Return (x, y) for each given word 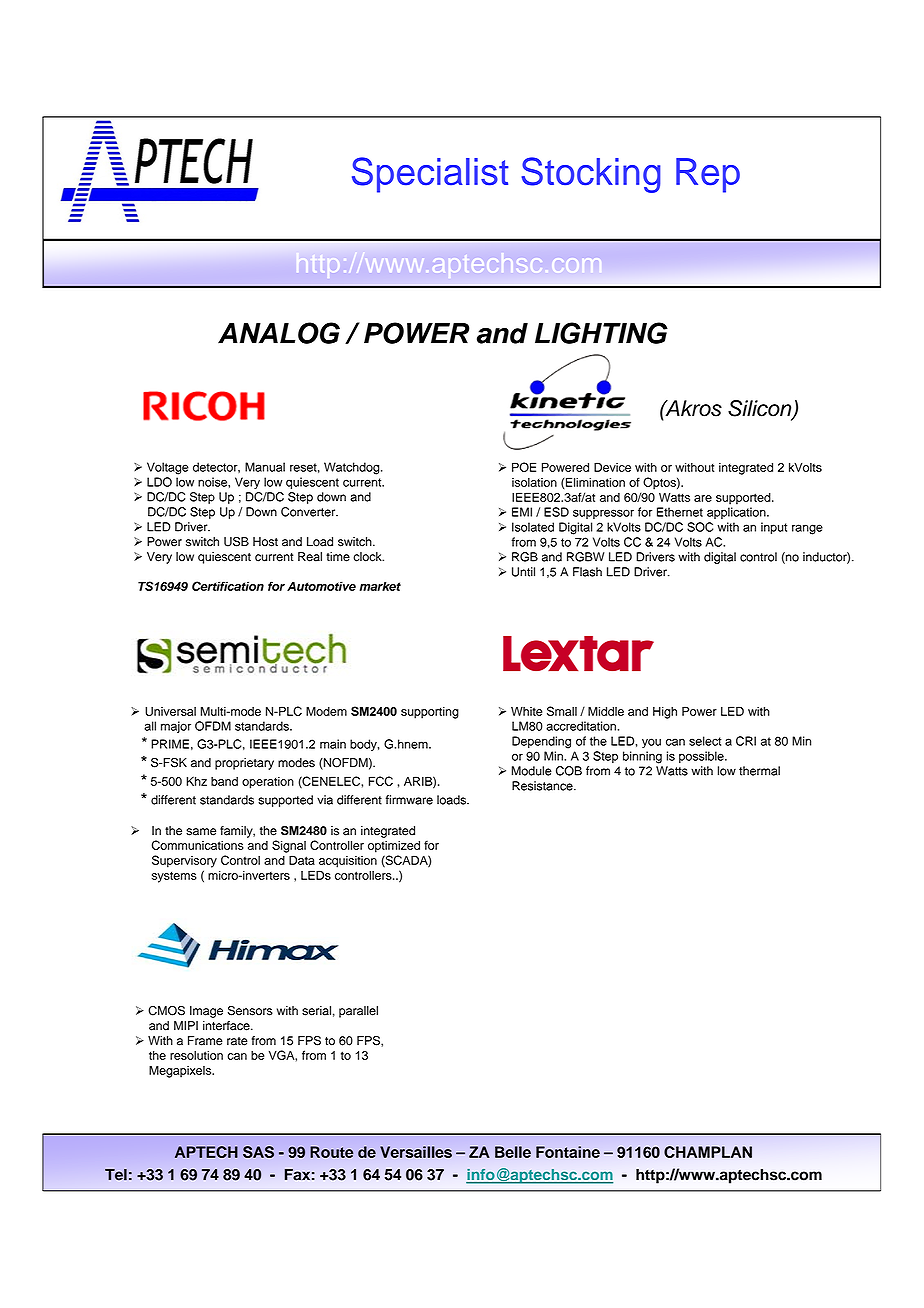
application (737, 513)
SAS (258, 1152)
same (201, 832)
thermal (759, 771)
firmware (409, 800)
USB (236, 541)
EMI (522, 512)
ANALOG (279, 333)
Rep (708, 175)
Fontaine (568, 1152)
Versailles (416, 1152)
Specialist (430, 175)
